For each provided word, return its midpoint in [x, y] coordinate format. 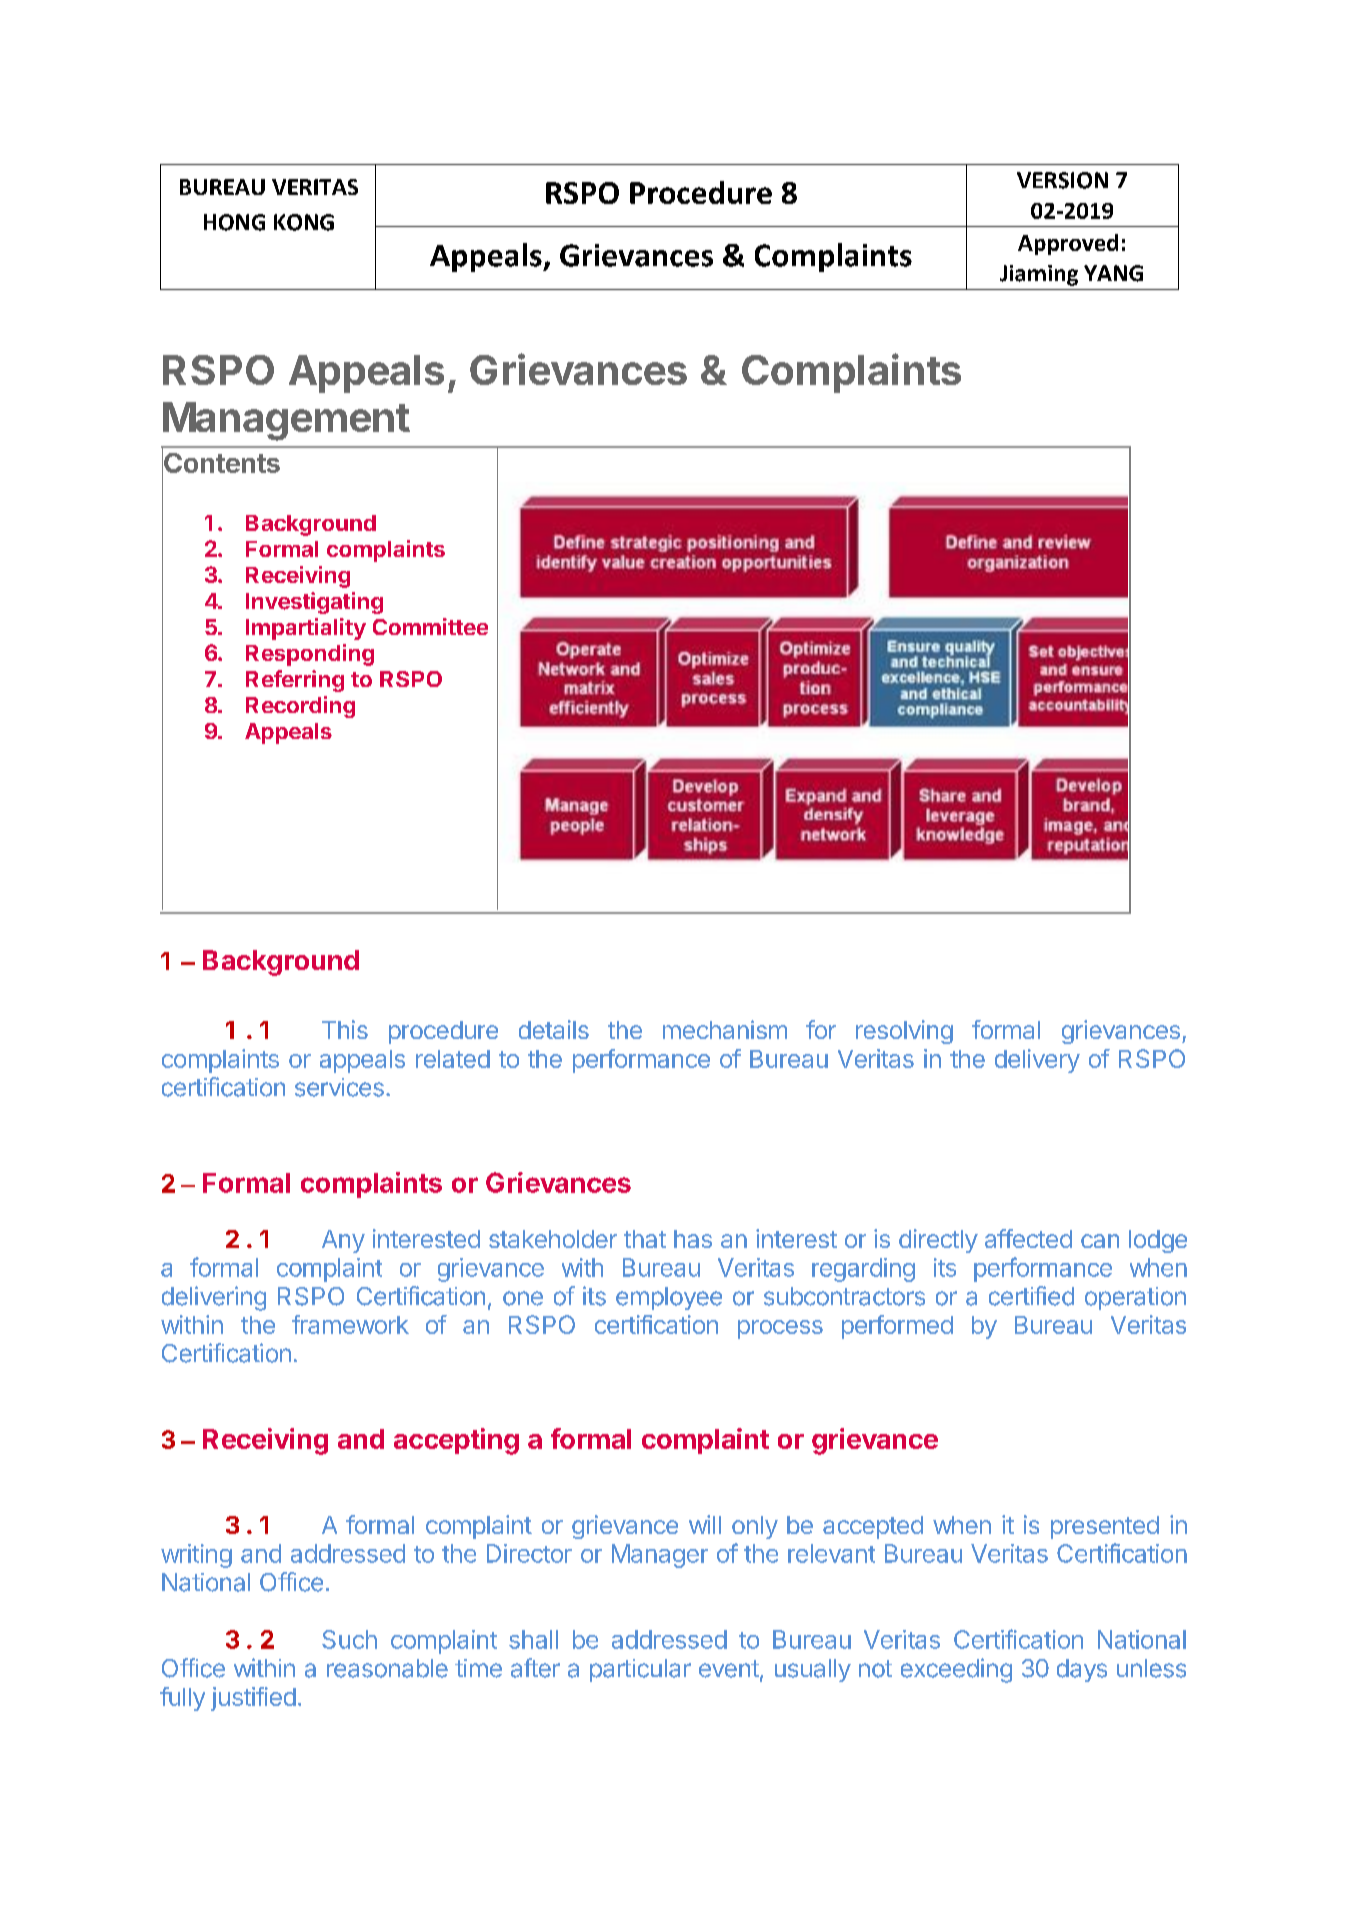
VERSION [1062, 180]
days [1082, 1670]
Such [349, 1639]
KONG [304, 222]
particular [640, 1670]
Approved [1068, 244]
